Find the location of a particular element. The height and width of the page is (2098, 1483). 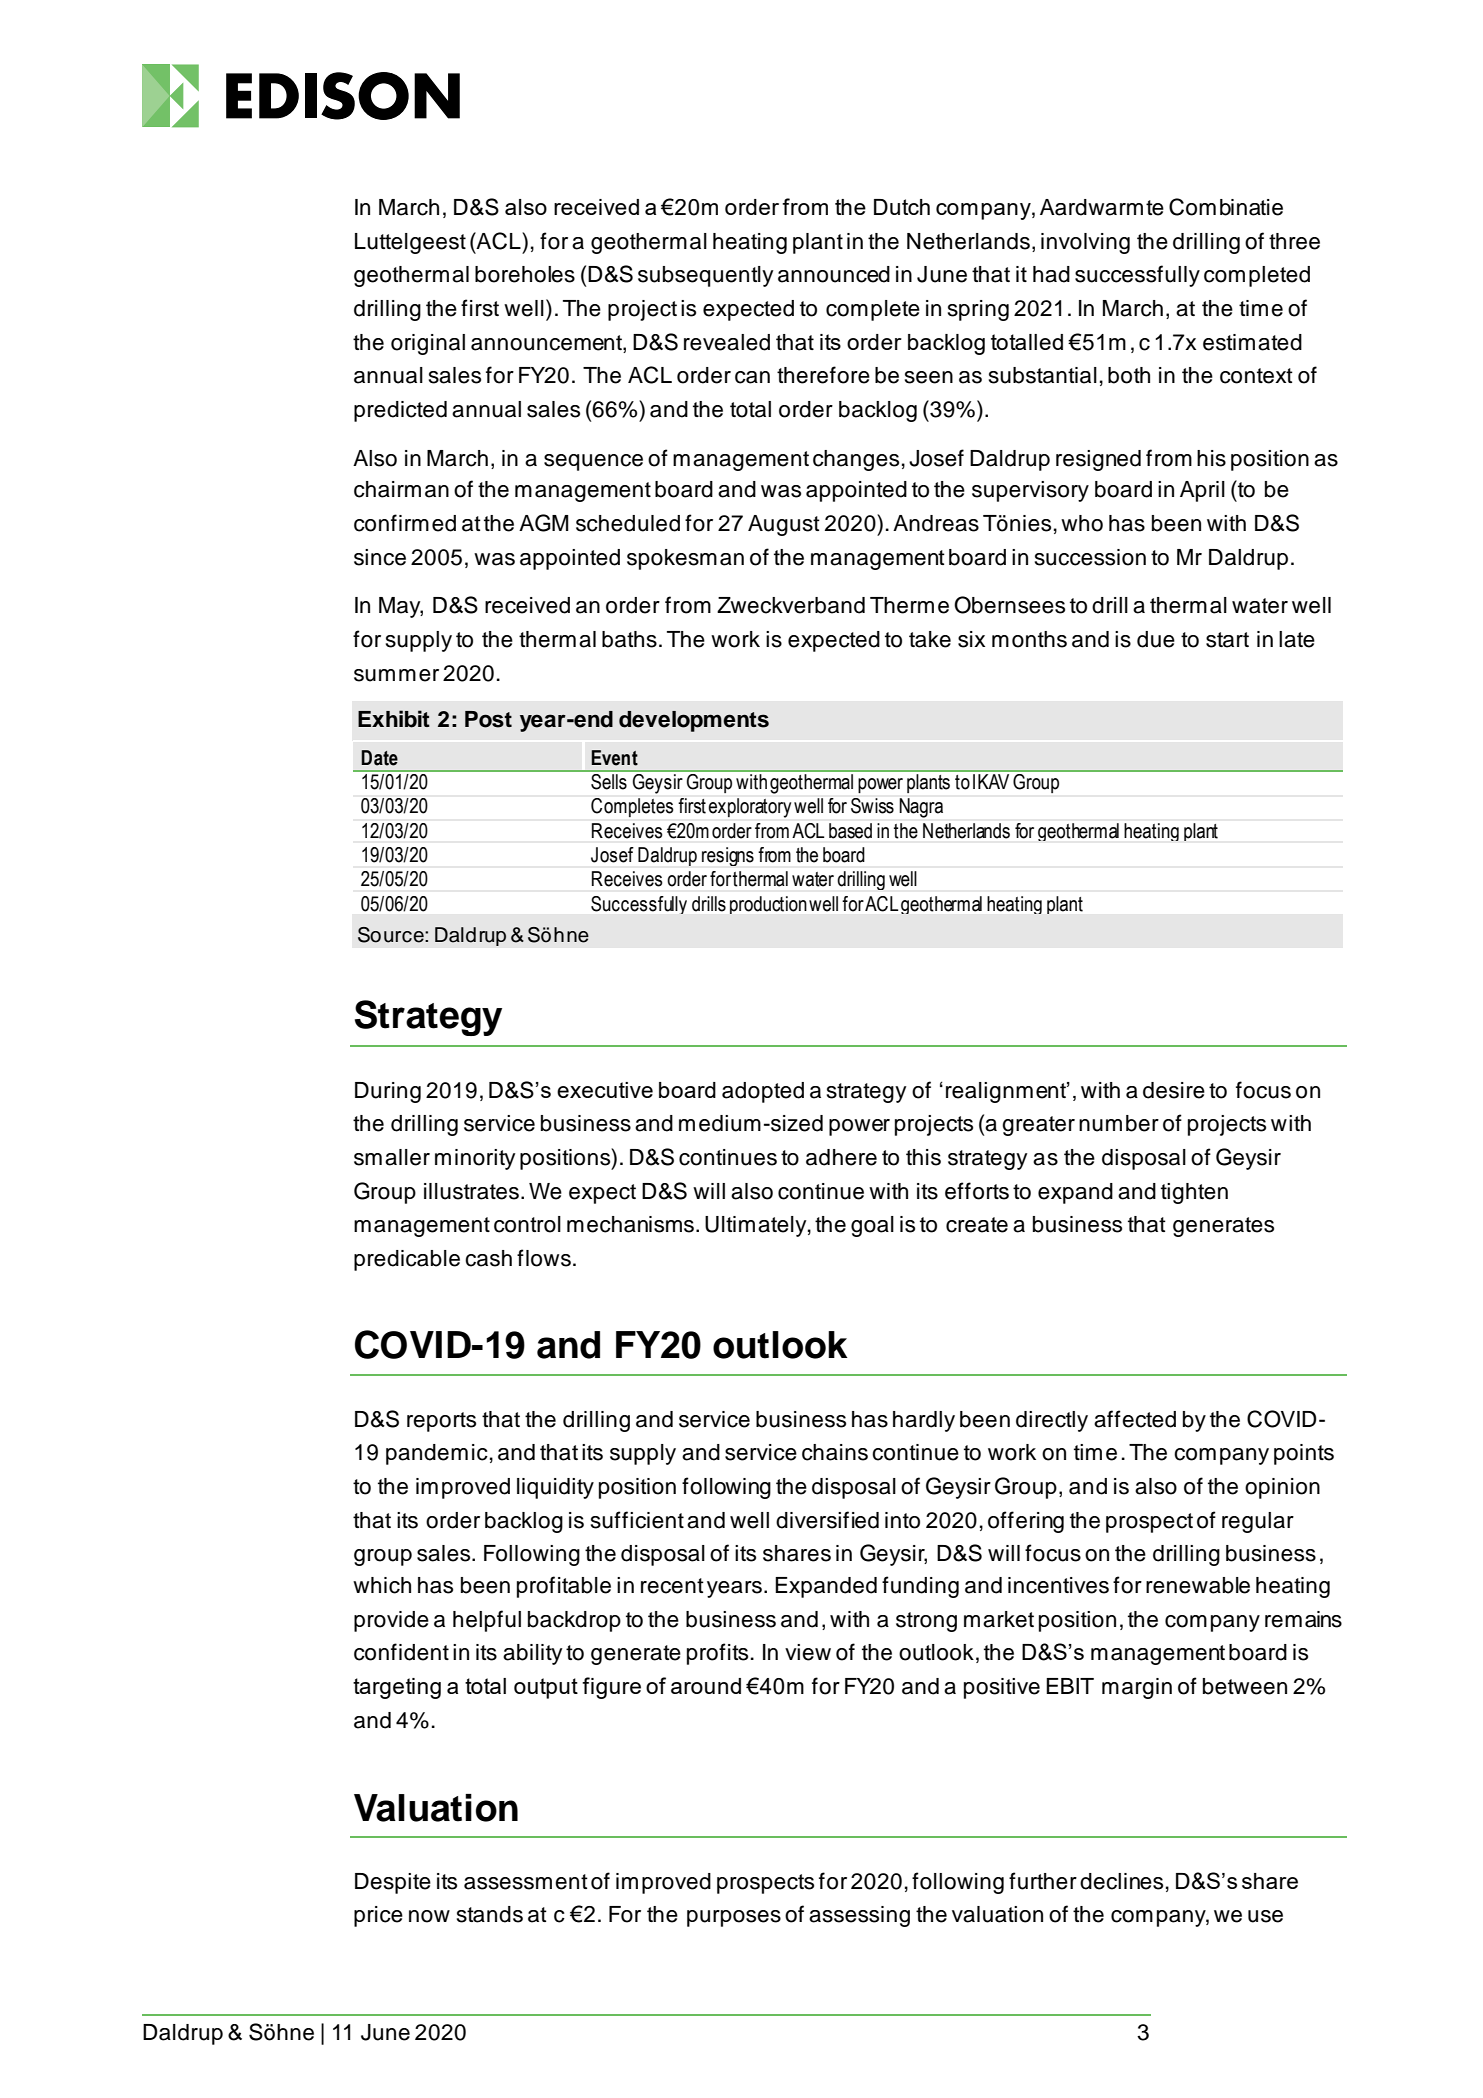

adopted is located at coordinates (763, 1092).
